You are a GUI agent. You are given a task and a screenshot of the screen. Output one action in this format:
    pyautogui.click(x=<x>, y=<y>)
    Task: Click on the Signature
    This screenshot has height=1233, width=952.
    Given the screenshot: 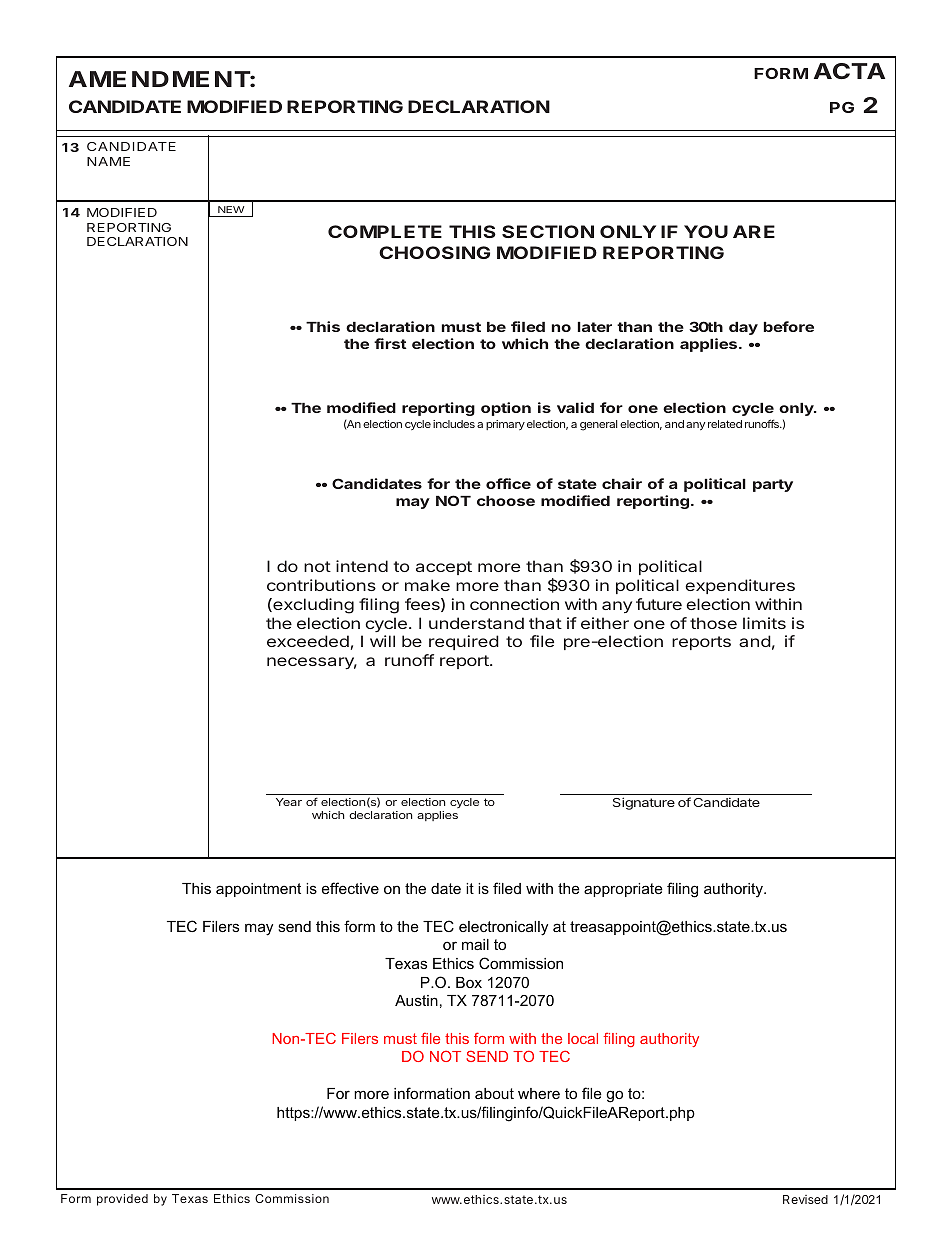 What is the action you would take?
    pyautogui.click(x=644, y=803)
